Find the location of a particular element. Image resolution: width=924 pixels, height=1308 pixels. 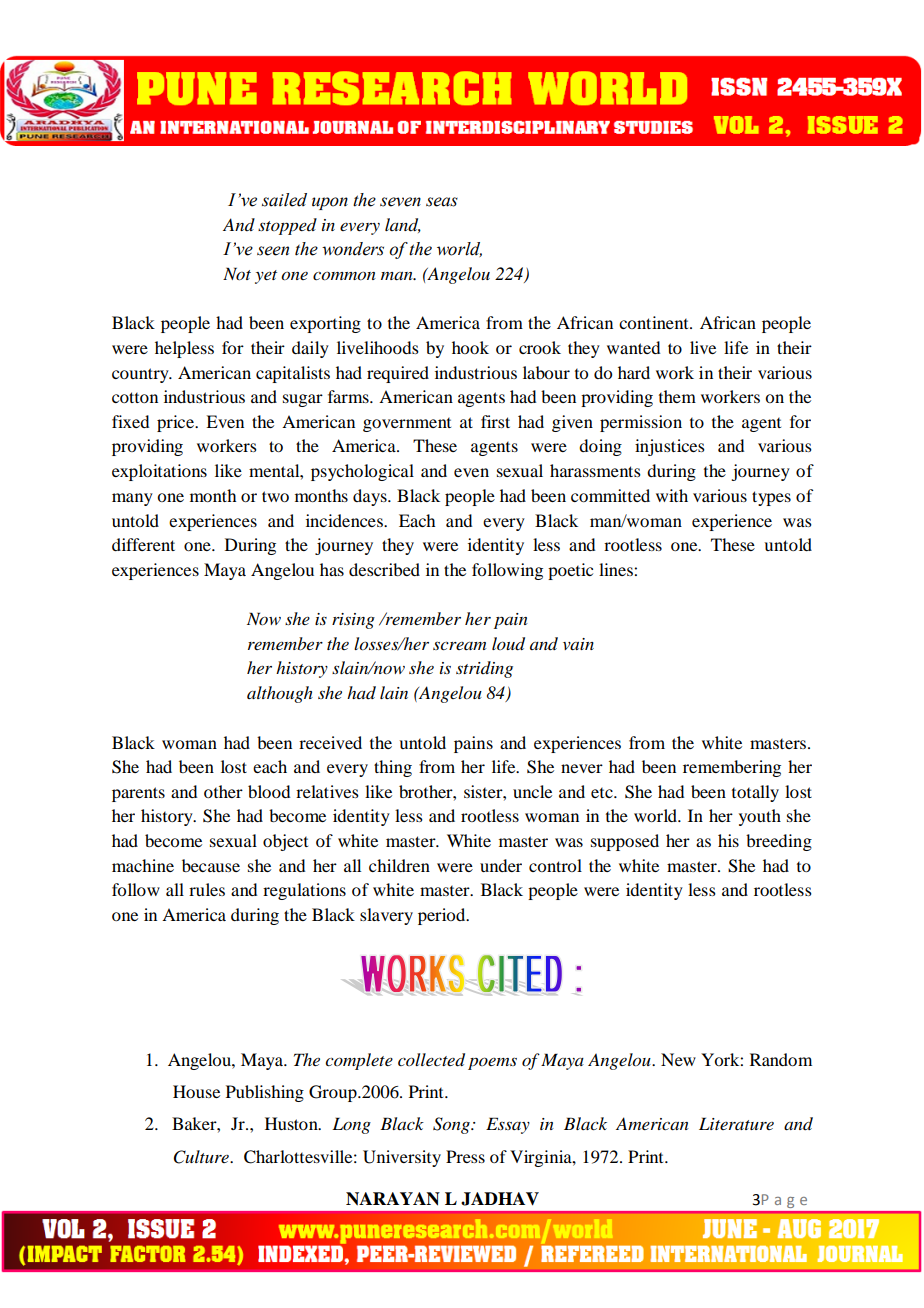

continent is located at coordinates (655, 322).
